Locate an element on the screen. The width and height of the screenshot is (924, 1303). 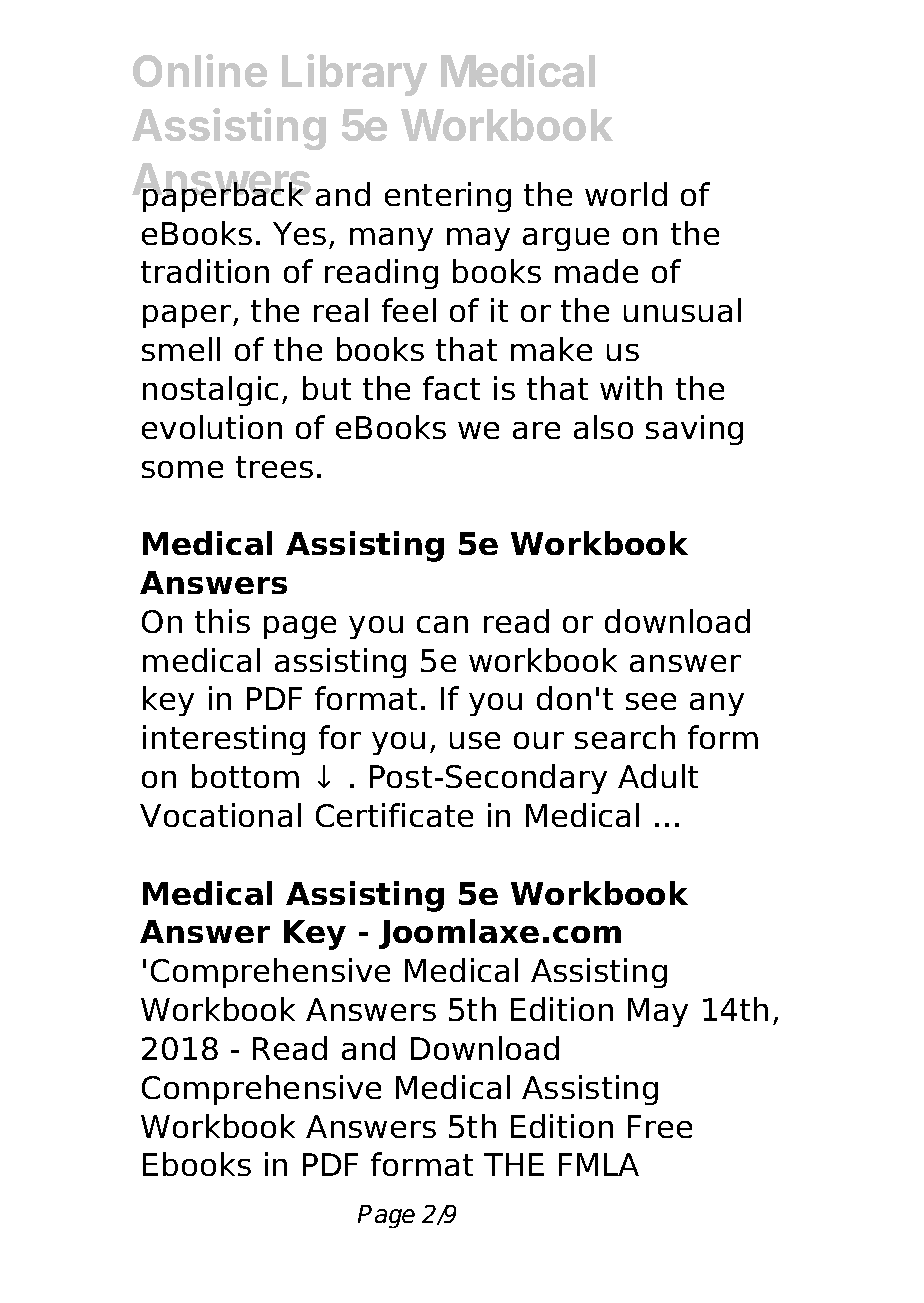
this is located at coordinates (222, 621).
